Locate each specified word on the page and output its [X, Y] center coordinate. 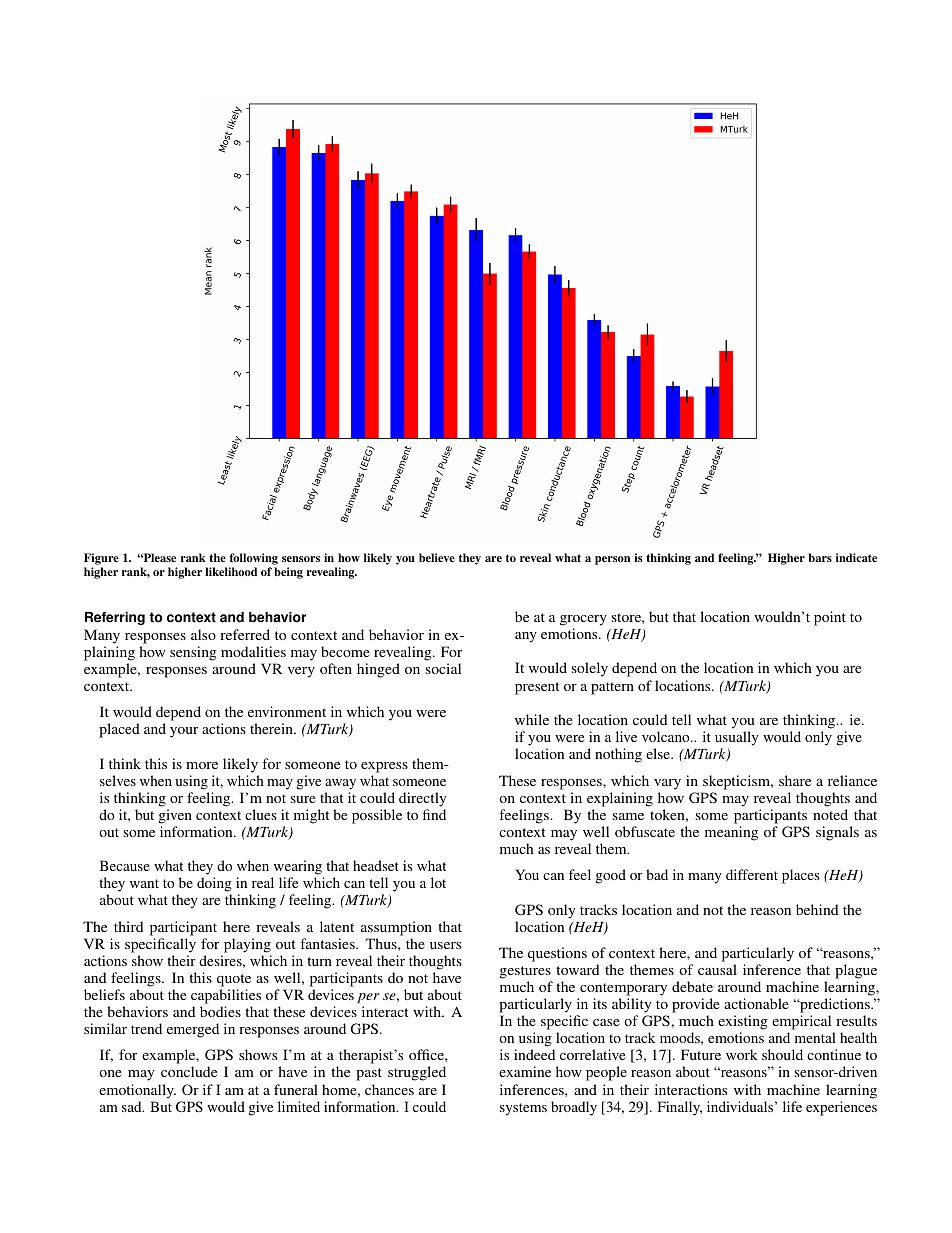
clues [261, 814]
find [434, 814]
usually [737, 738]
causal [717, 969]
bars [820, 557]
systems [523, 1109]
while [532, 719]
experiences [841, 1108]
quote [234, 980]
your [184, 732]
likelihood [231, 571]
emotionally [137, 1091]
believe [437, 557]
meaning [731, 833]
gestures [525, 972]
